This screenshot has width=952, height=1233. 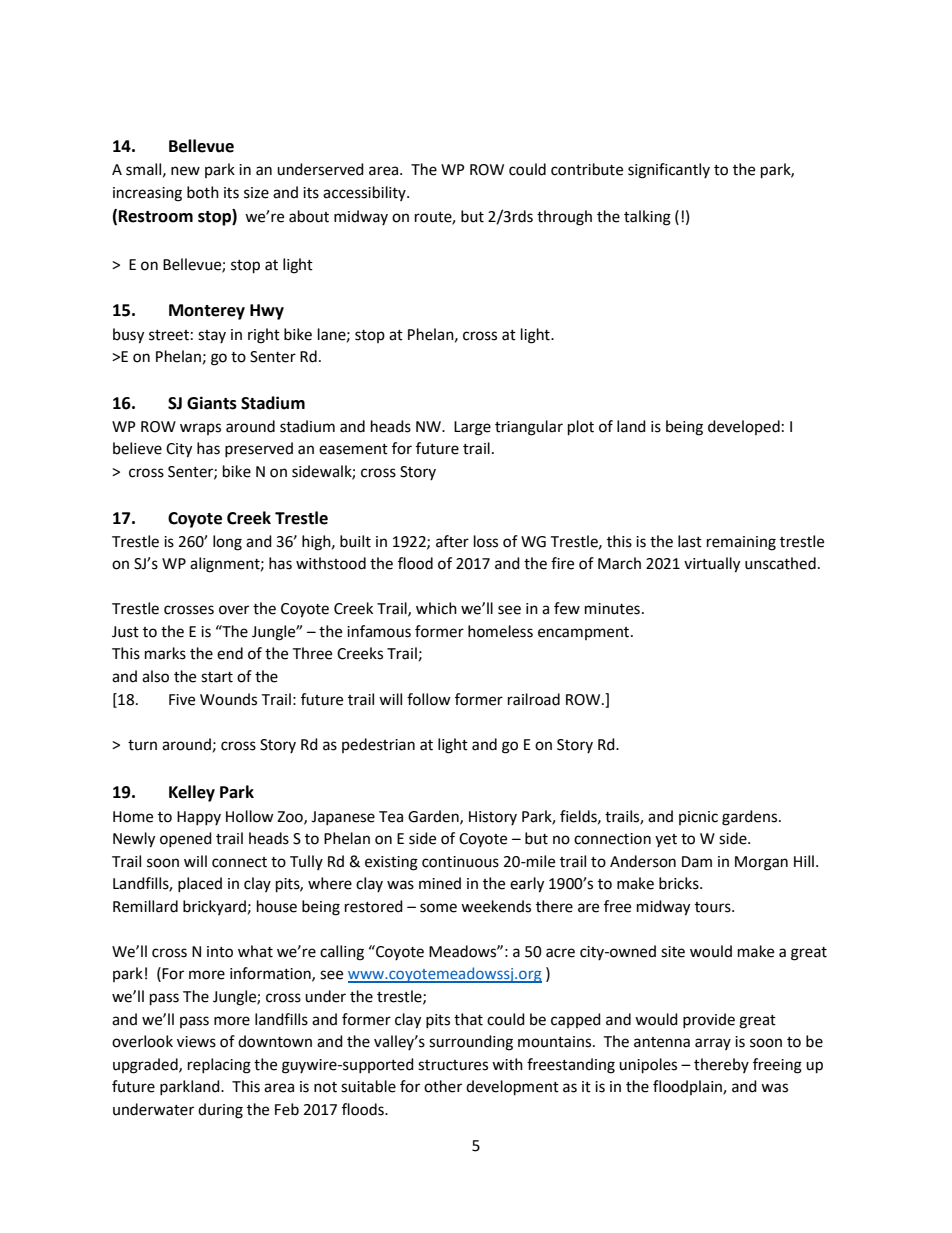 What do you see at coordinates (219, 1066) in the screenshot?
I see `replacing` at bounding box center [219, 1066].
